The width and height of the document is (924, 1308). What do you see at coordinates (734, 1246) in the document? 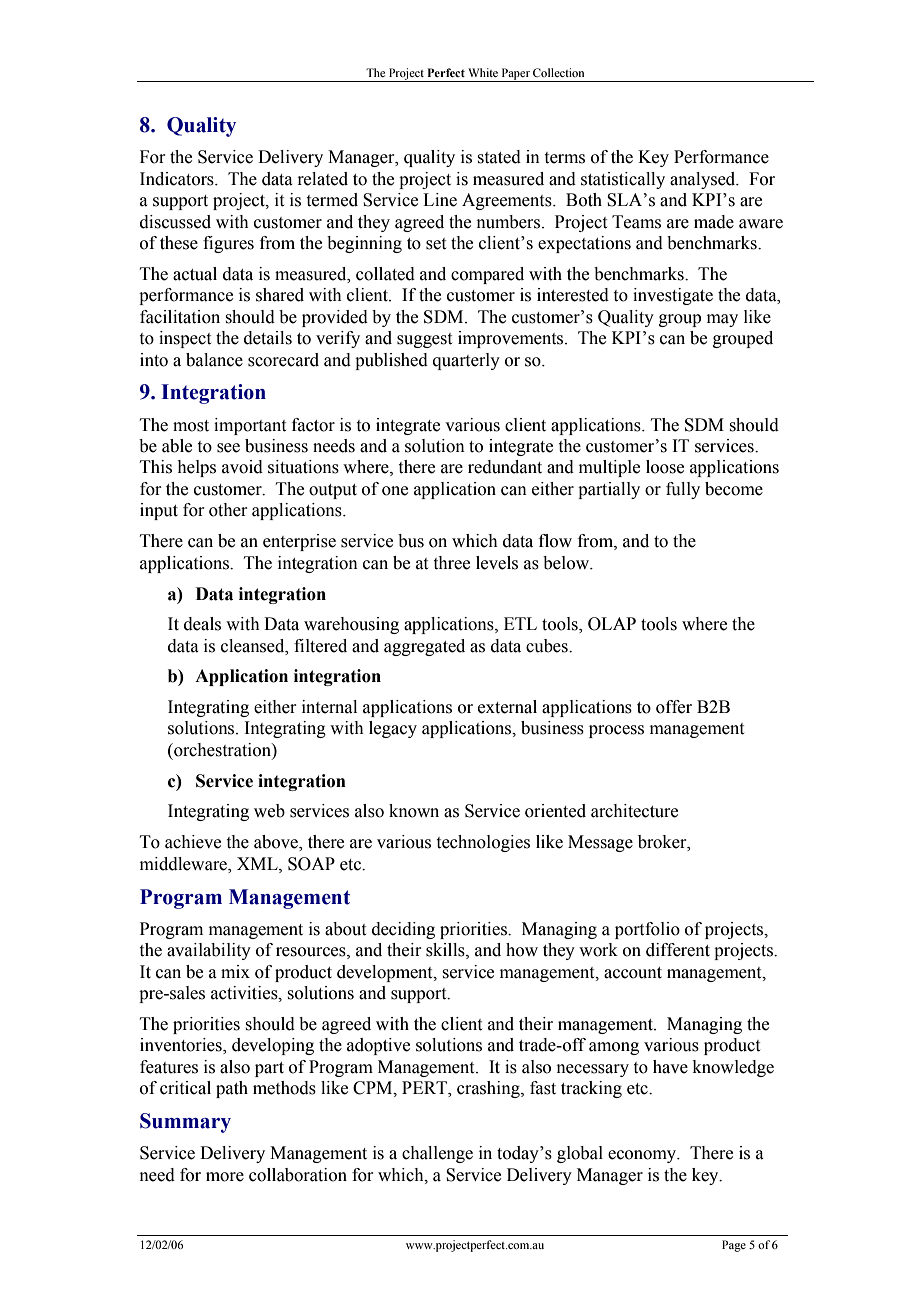
I see `Page` at bounding box center [734, 1246].
